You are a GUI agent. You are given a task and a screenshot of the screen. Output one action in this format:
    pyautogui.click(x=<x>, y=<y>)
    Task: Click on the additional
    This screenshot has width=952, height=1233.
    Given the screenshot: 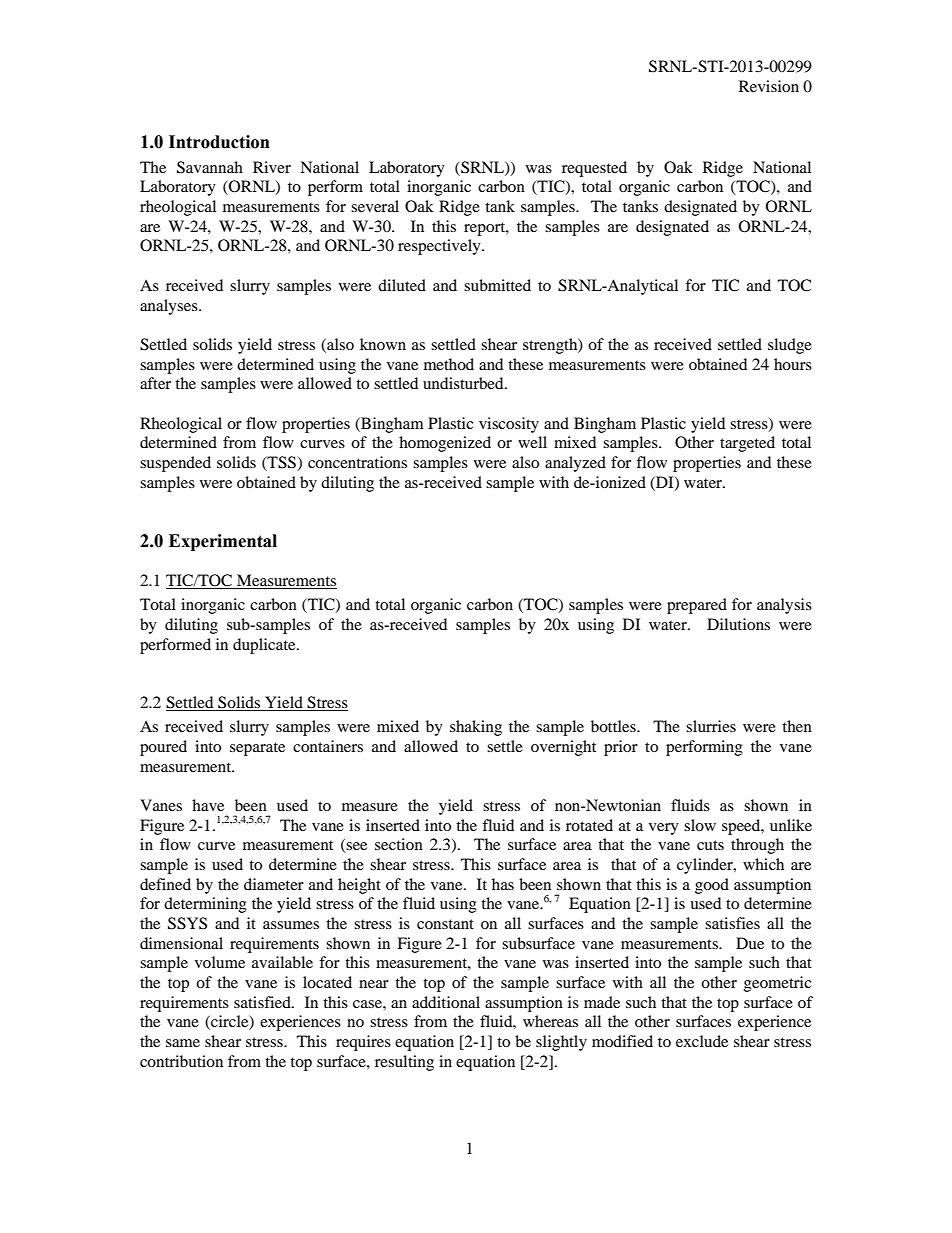 What is the action you would take?
    pyautogui.click(x=446, y=1002)
